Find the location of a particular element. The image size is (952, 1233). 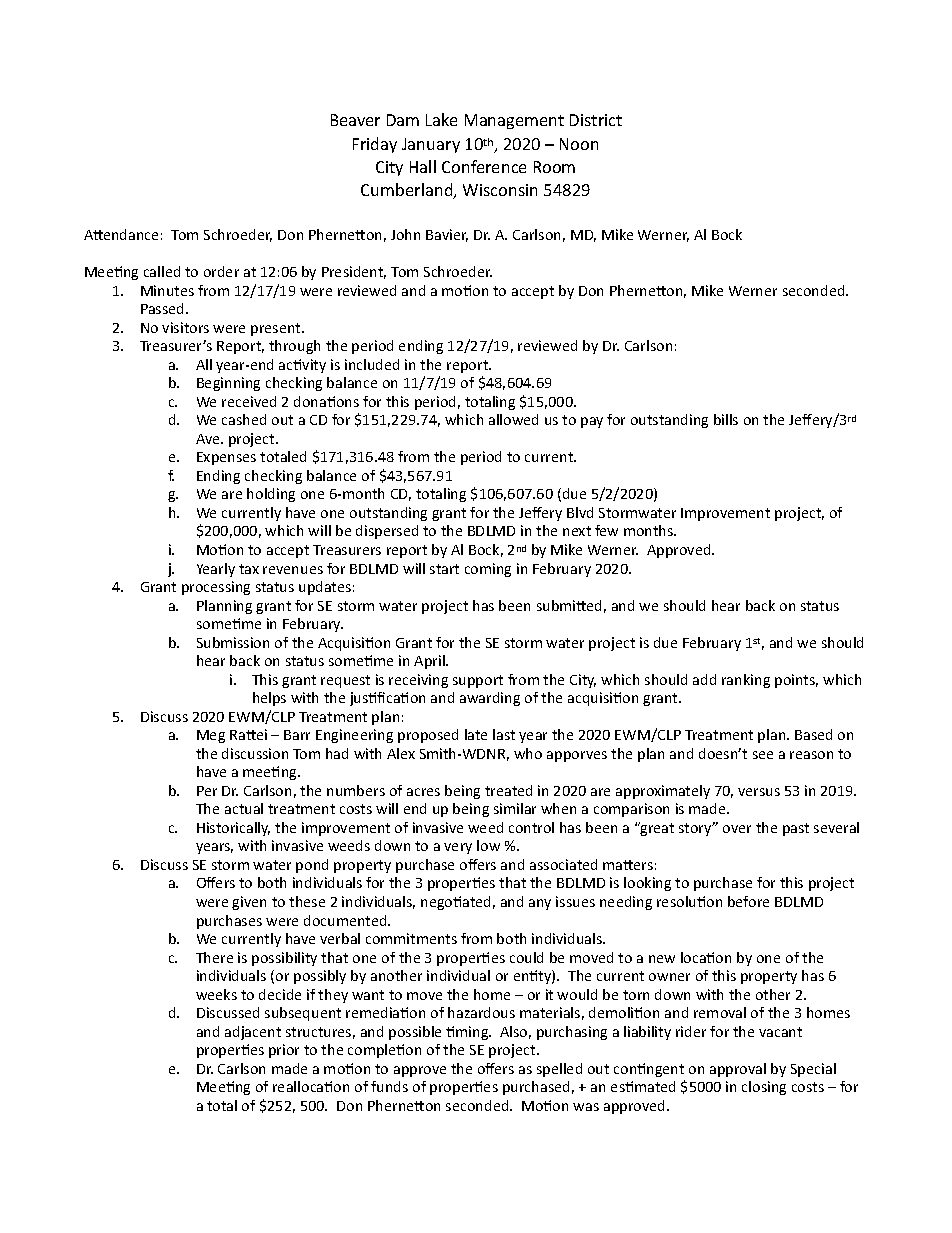

before is located at coordinates (748, 901).
